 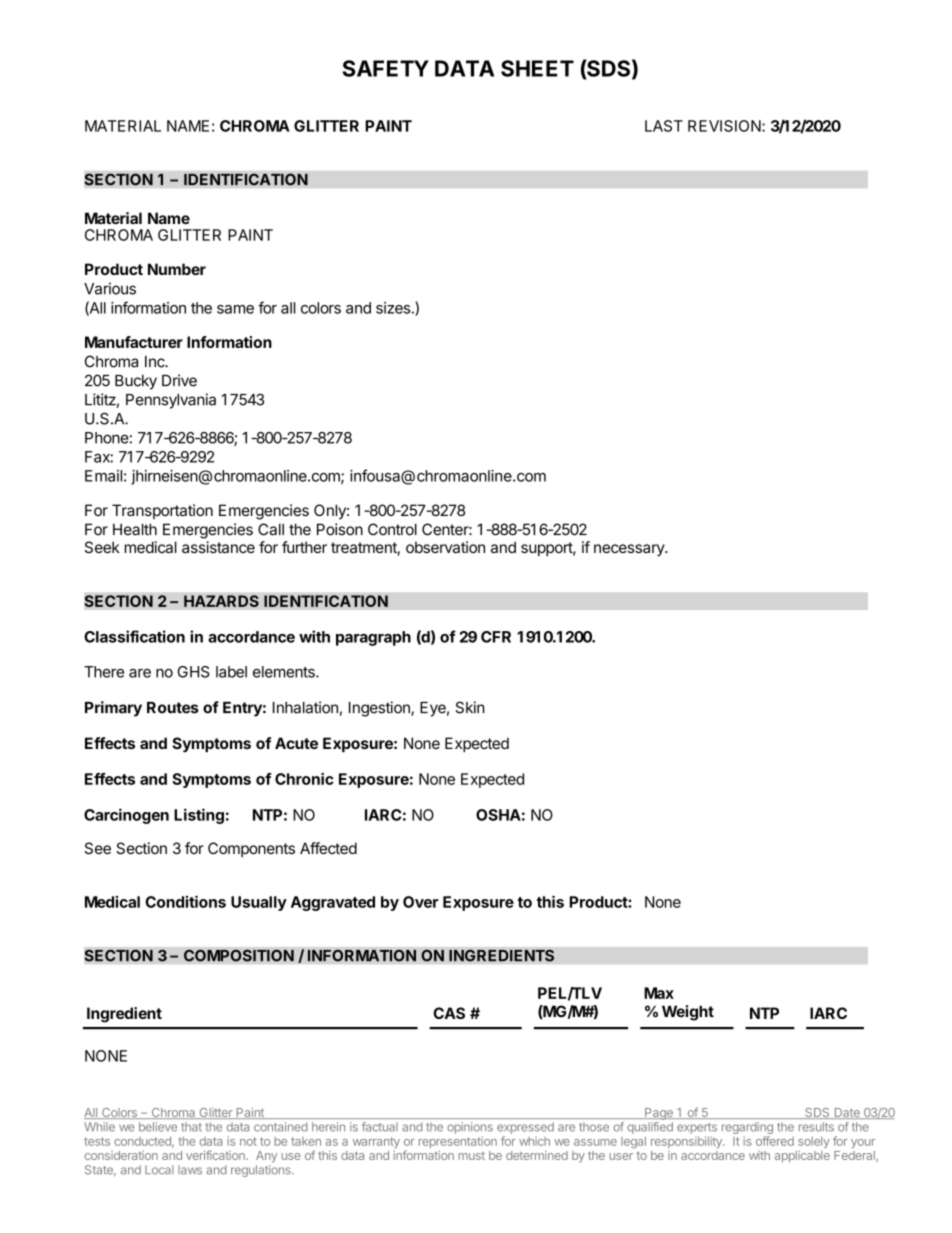 I want to click on HAZARDS, so click(x=221, y=601).
